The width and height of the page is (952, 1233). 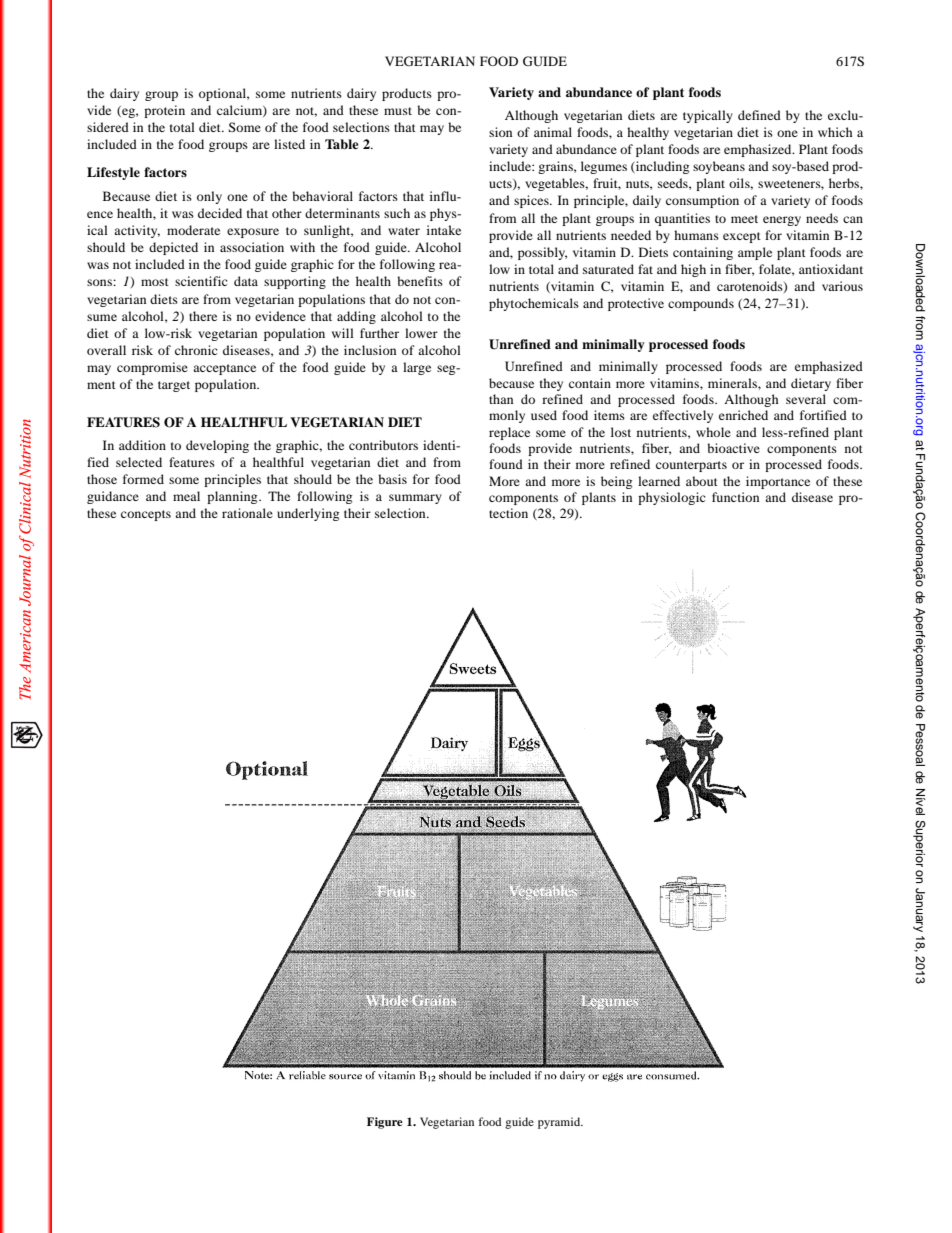 What do you see at coordinates (553, 132) in the page?
I see `animal` at bounding box center [553, 132].
